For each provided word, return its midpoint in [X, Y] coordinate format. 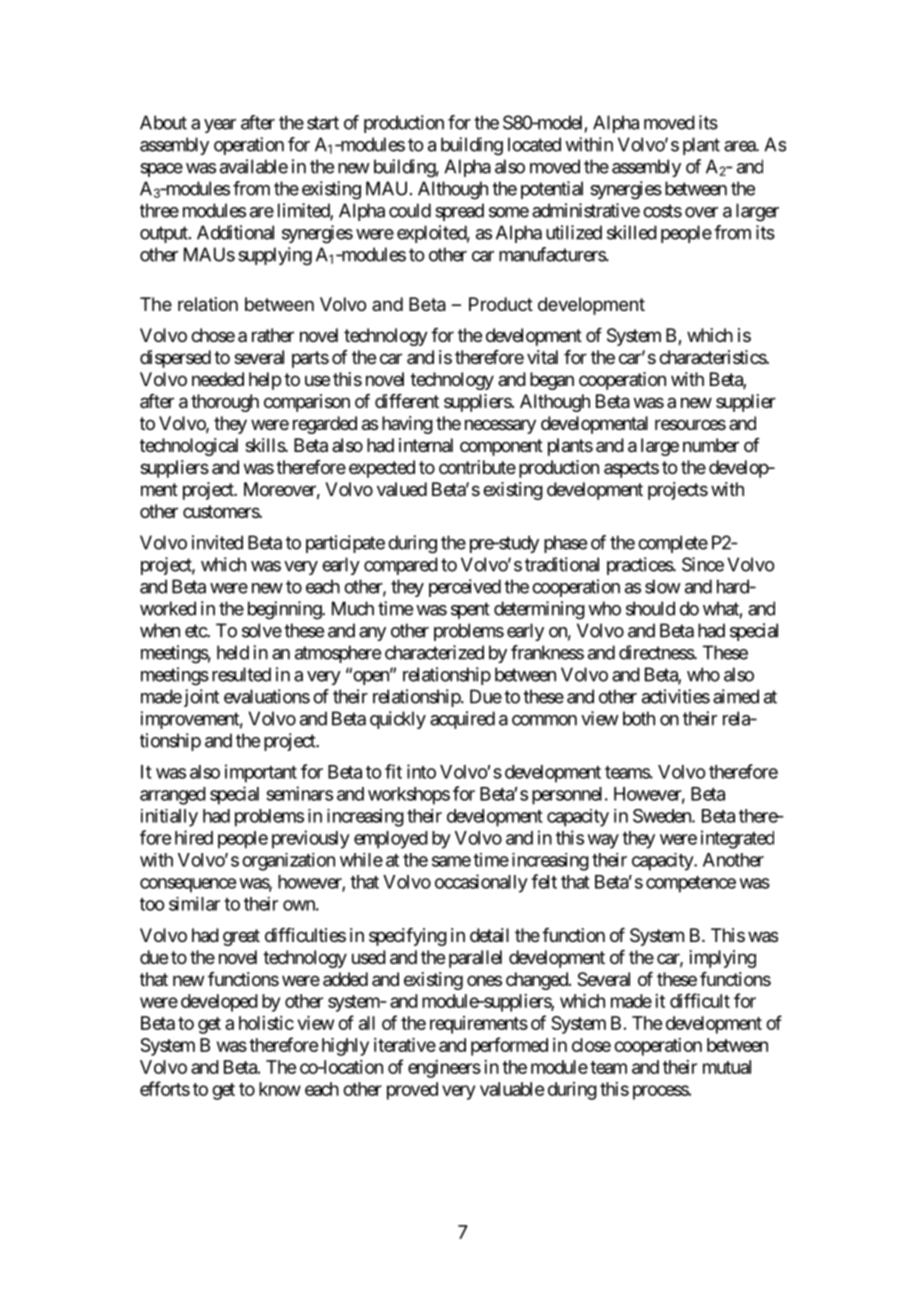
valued [402, 489]
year [220, 126]
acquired [462, 720]
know [280, 1089]
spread [459, 212]
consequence [188, 885]
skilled [632, 232]
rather [273, 335]
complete [673, 544]
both [639, 718]
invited [217, 542]
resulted [241, 674]
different [407, 401]
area [740, 146]
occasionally [481, 883]
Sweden [663, 816]
